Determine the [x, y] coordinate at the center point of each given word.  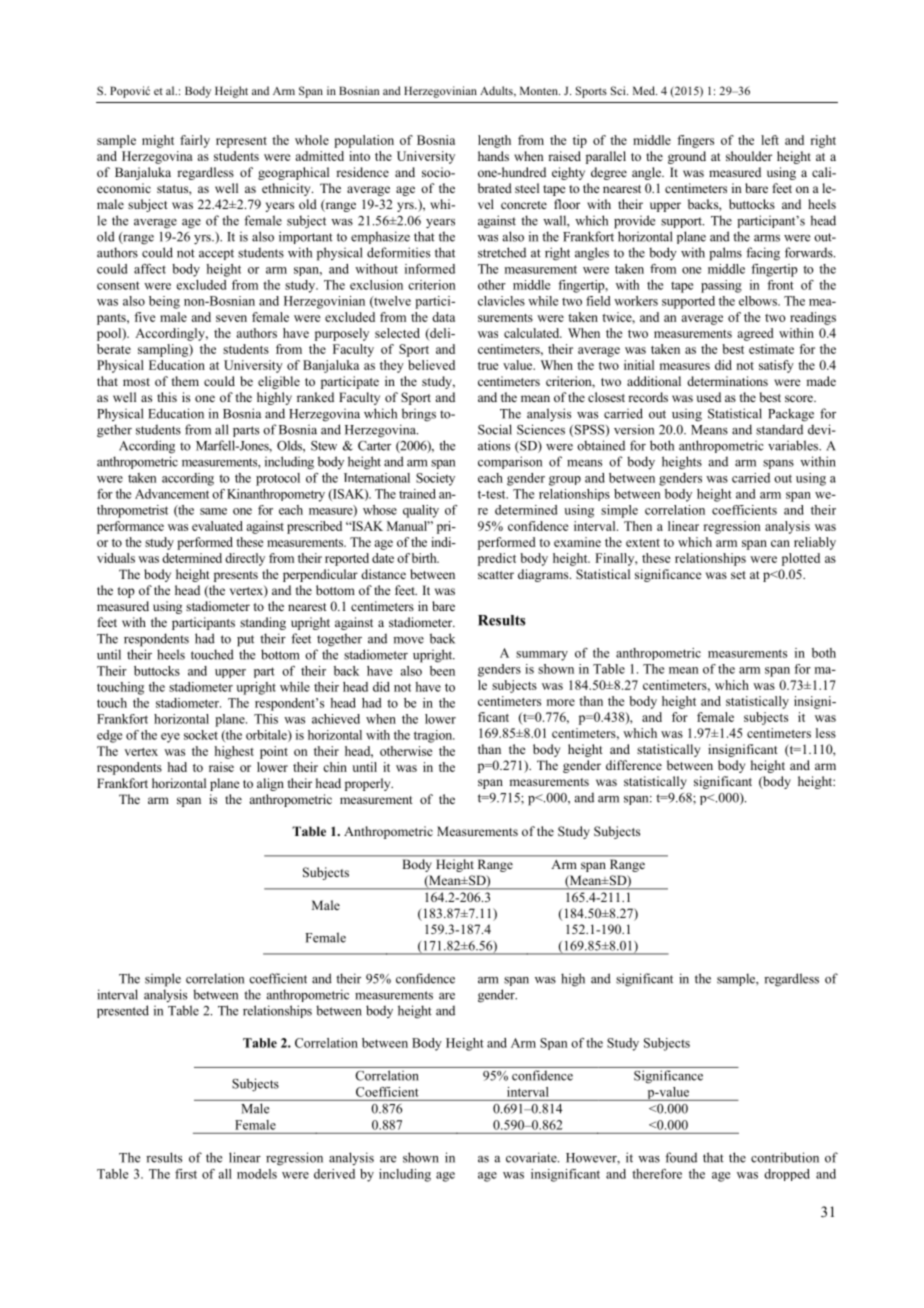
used [709, 397]
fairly [195, 141]
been [442, 671]
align [270, 784]
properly [369, 784]
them [185, 381]
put [245, 641]
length [494, 141]
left [770, 140]
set [738, 575]
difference [634, 765]
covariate [532, 1157]
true [488, 366]
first [186, 1174]
